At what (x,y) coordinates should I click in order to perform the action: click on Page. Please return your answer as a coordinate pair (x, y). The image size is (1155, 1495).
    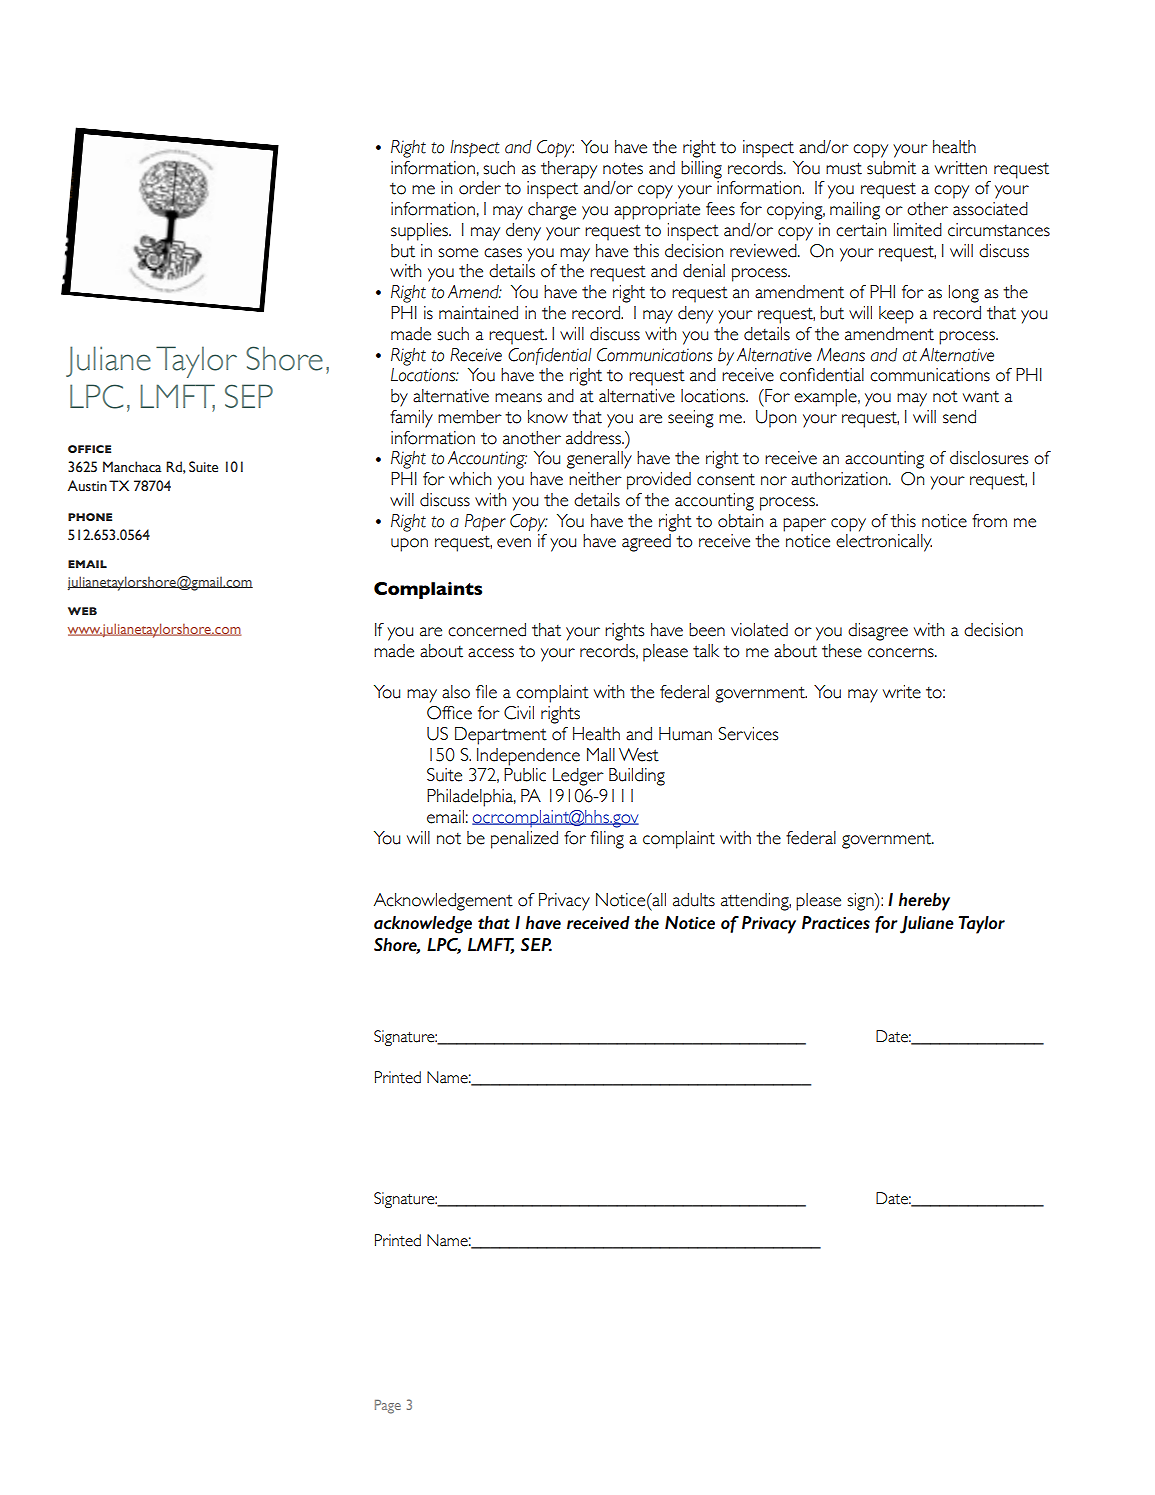
    Looking at the image, I should click on (388, 1407).
